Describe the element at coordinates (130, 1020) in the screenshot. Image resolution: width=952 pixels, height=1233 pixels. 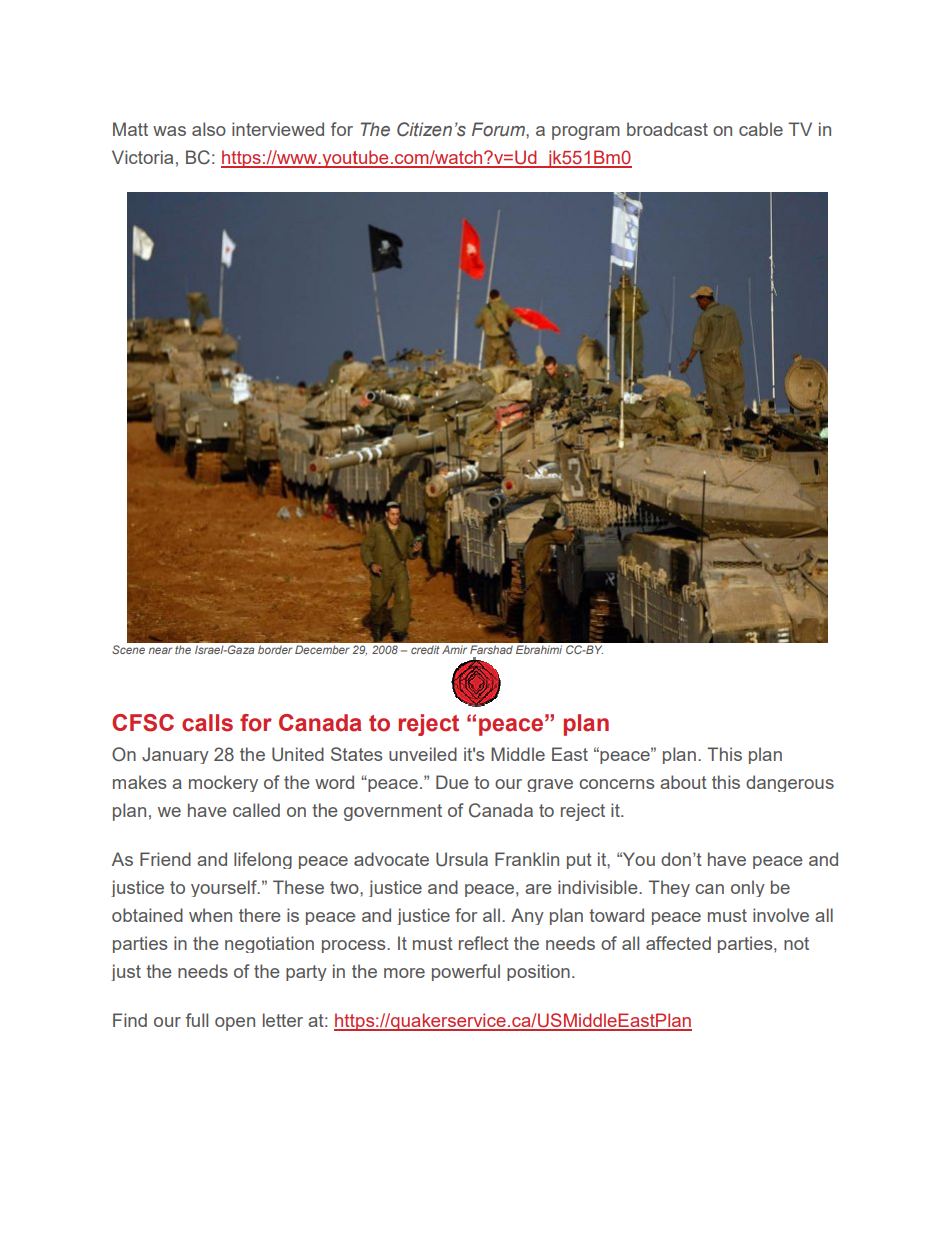
I see `Find` at that location.
